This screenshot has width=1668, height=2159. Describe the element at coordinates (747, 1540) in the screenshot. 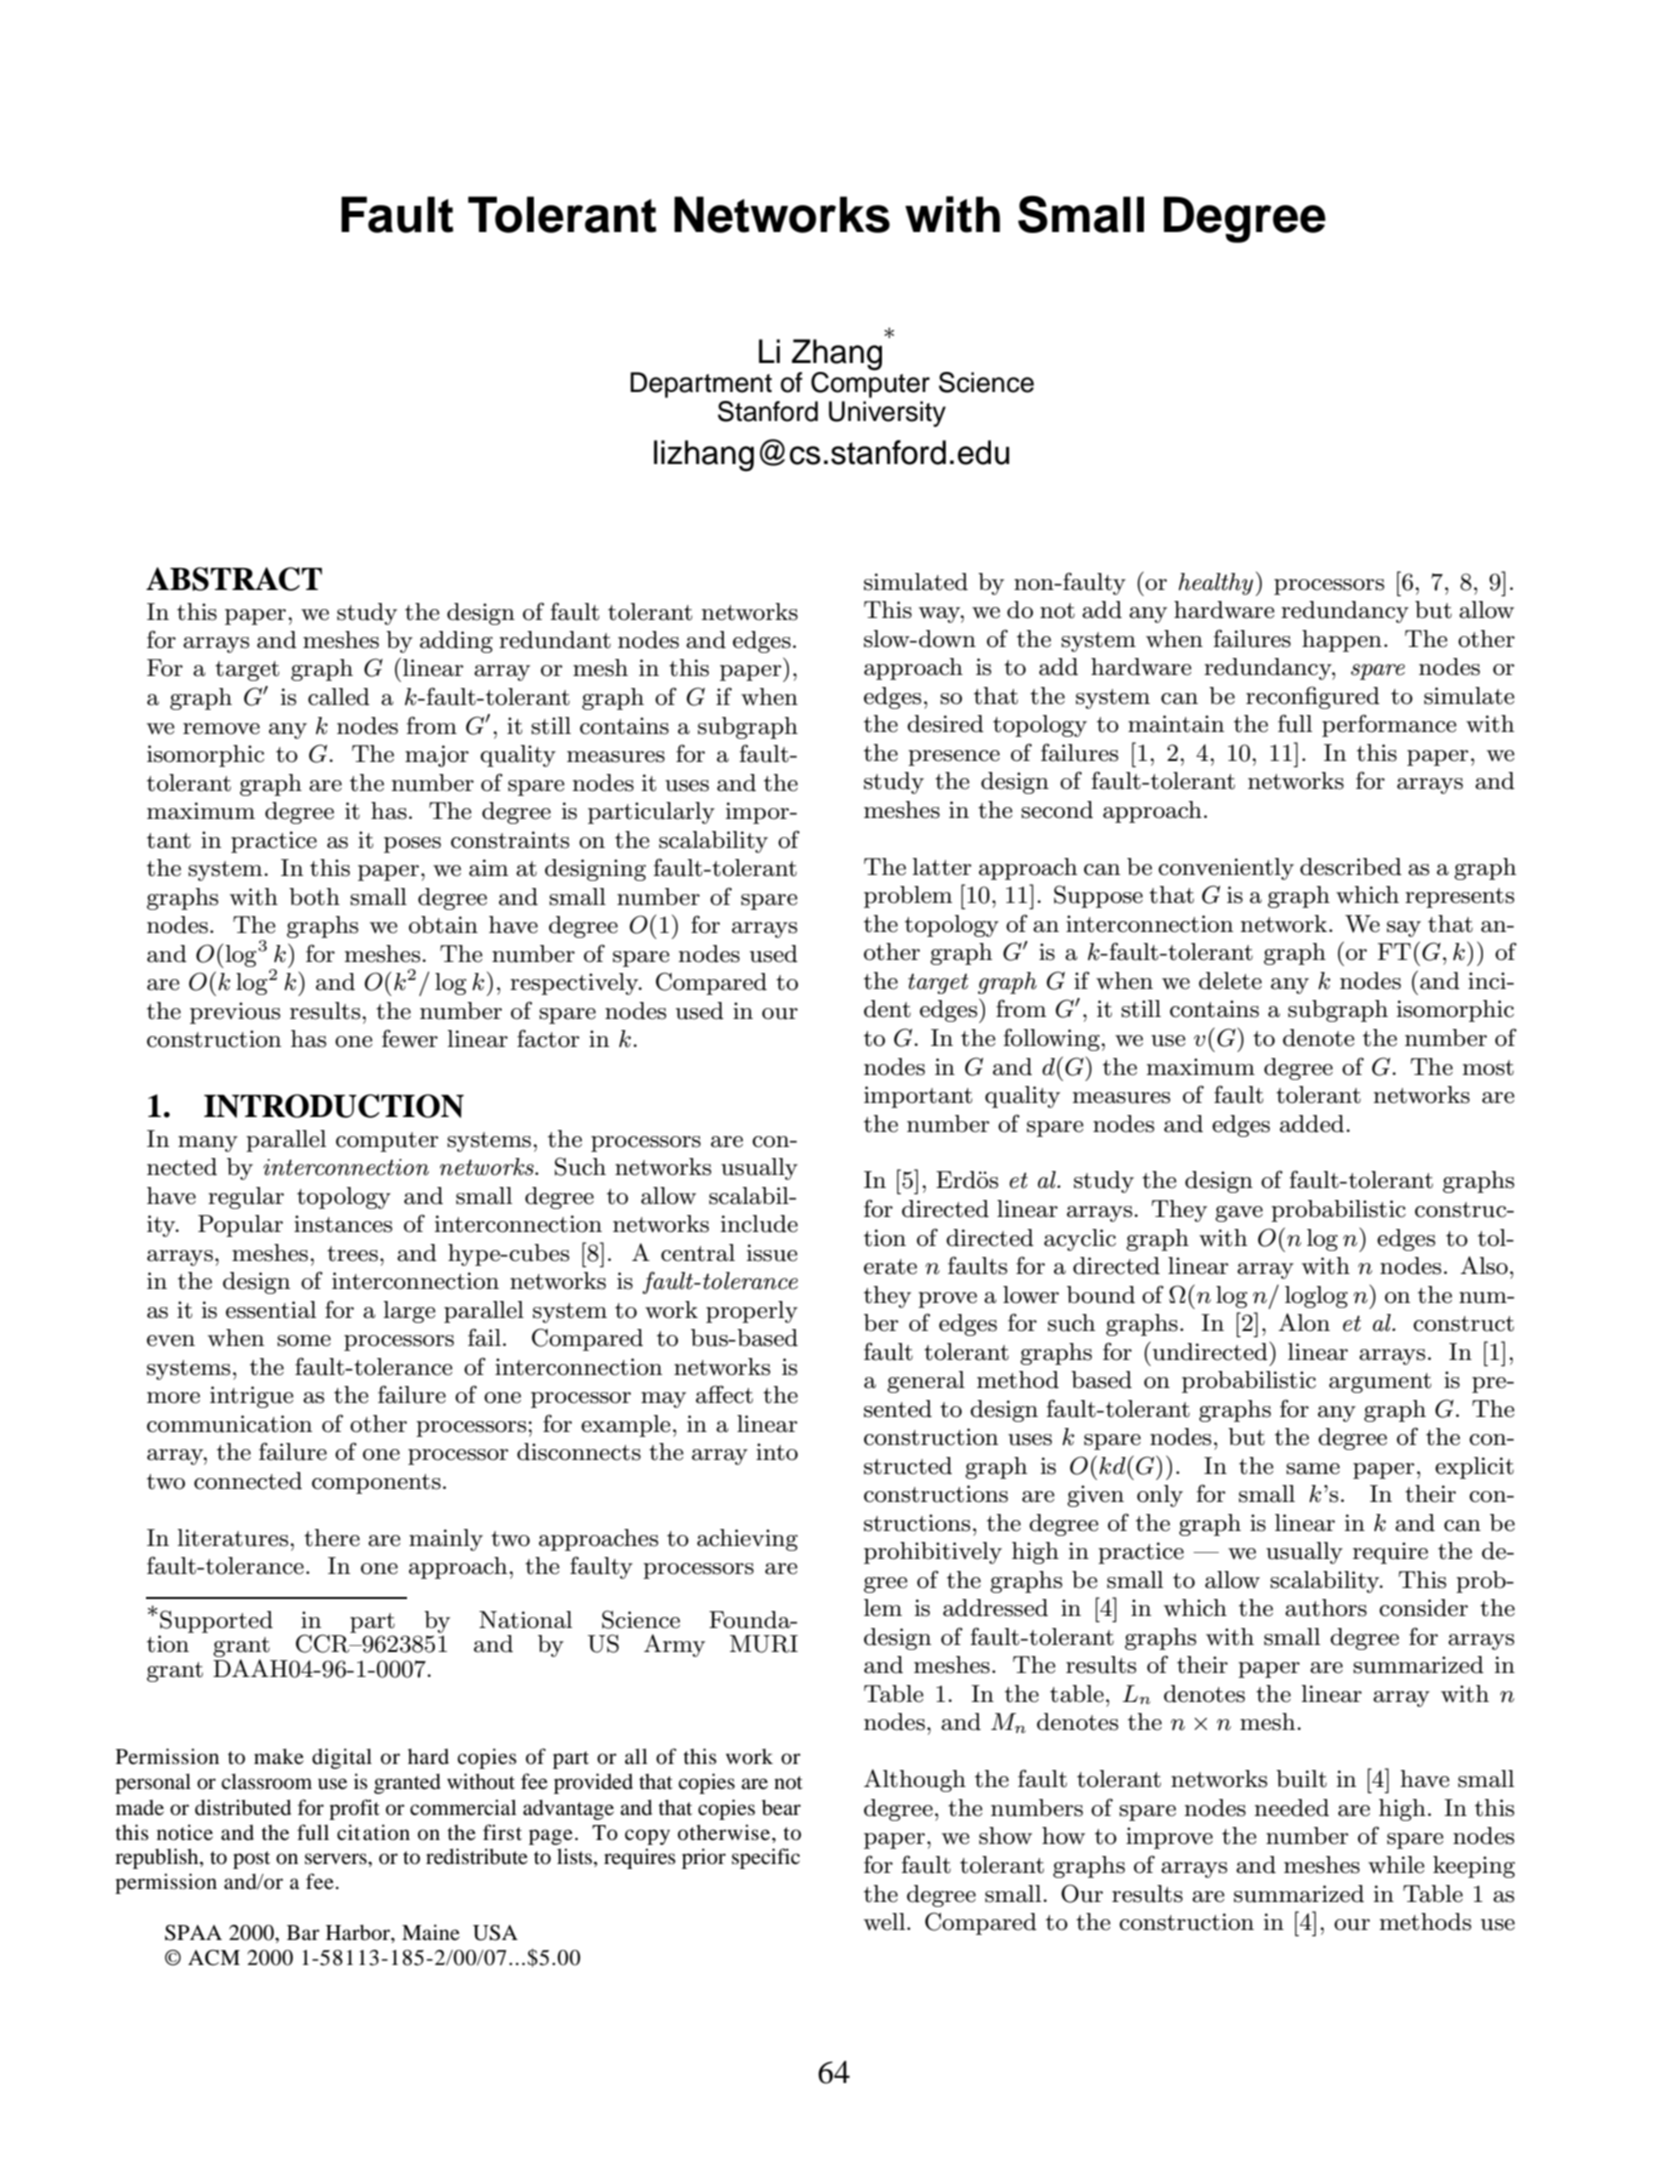

I see `achieving` at that location.
